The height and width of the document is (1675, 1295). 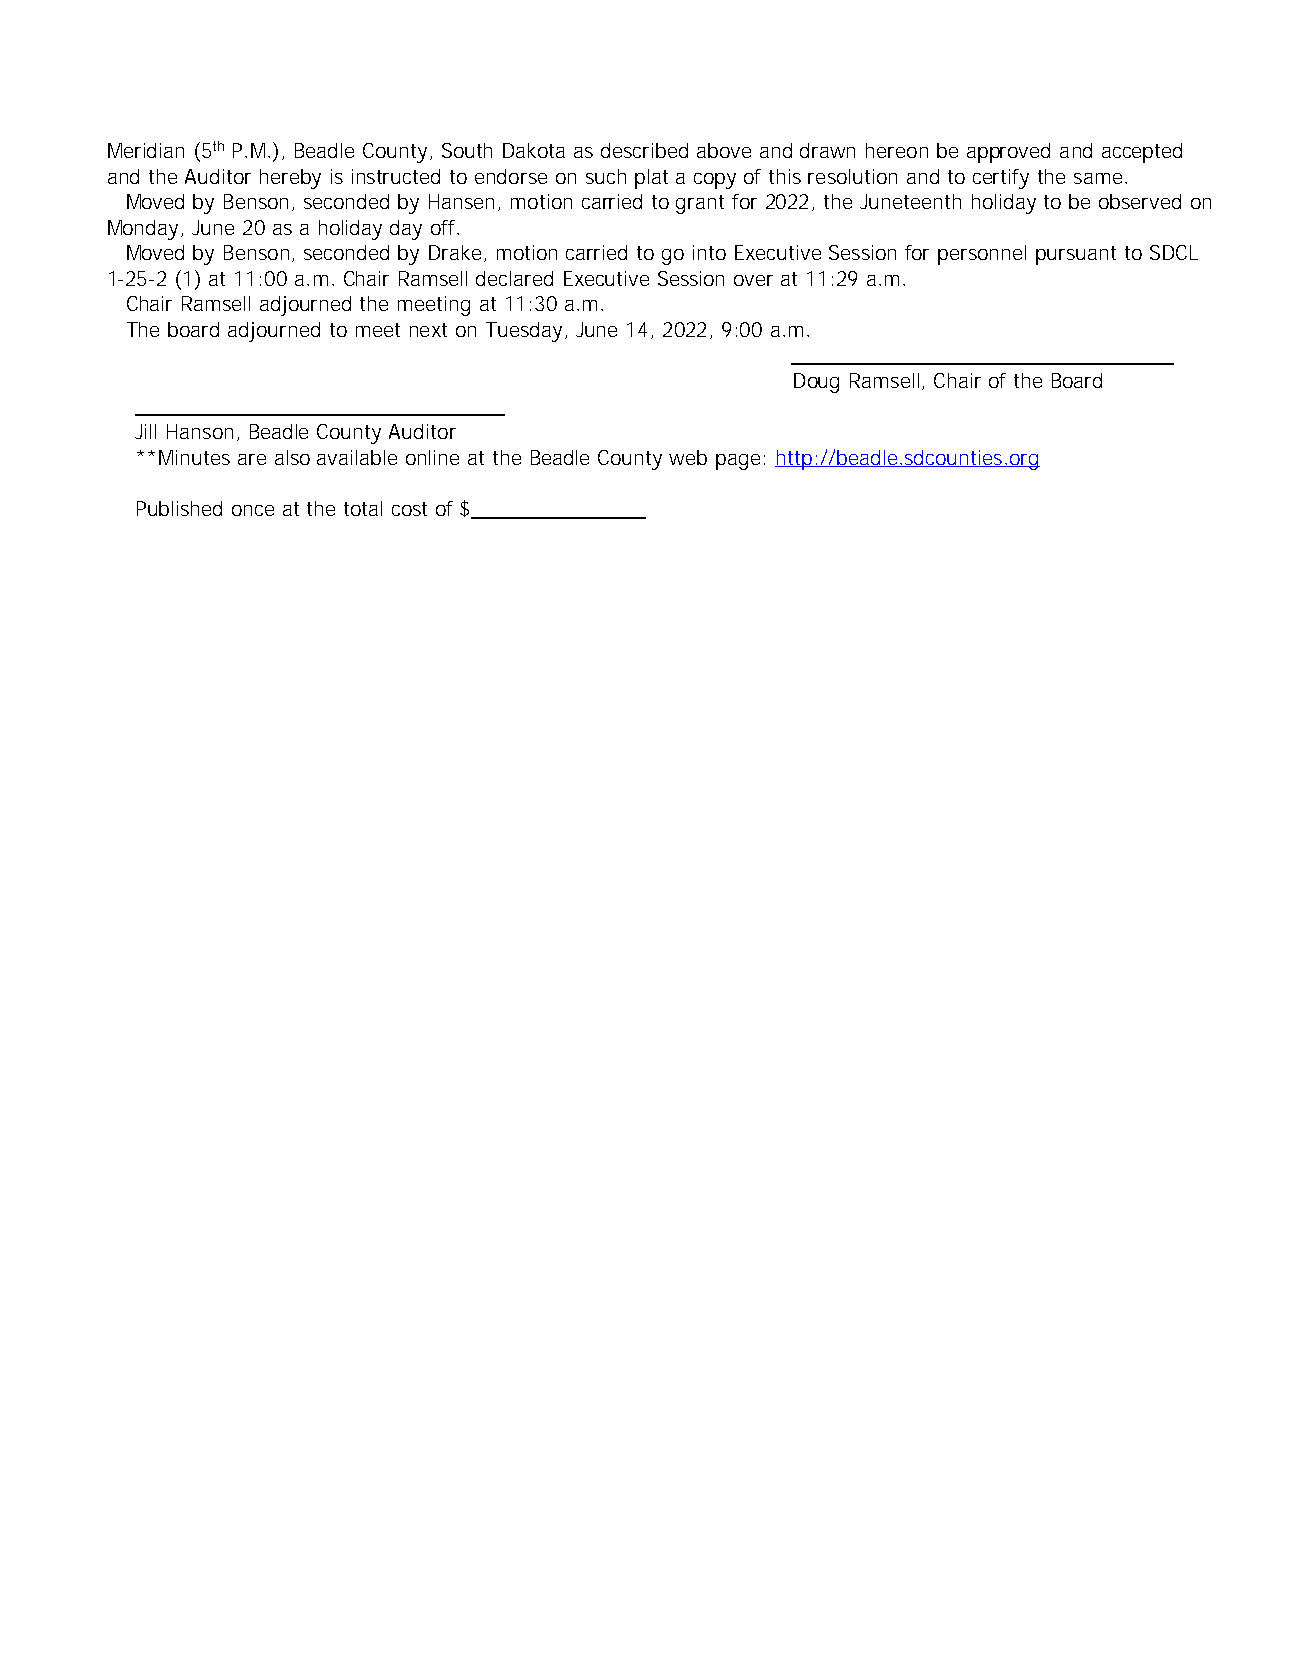 I want to click on over, so click(x=753, y=280).
